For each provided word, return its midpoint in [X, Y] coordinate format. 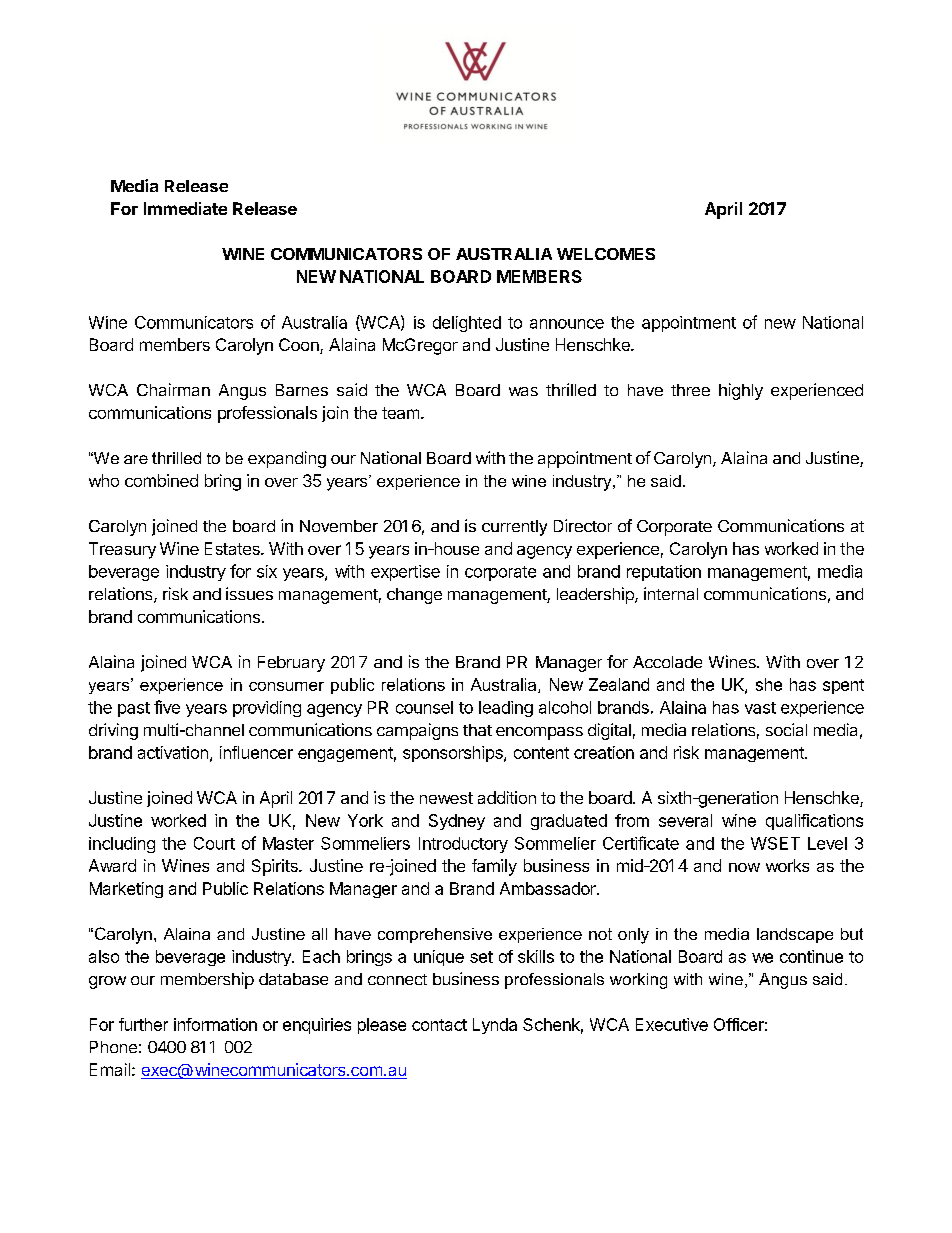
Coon [300, 346]
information [215, 1024]
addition [507, 797]
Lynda [495, 1026]
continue [811, 956]
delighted [467, 324]
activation [173, 752]
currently [514, 528]
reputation [664, 573]
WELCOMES [606, 254]
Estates [233, 548]
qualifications [814, 822]
